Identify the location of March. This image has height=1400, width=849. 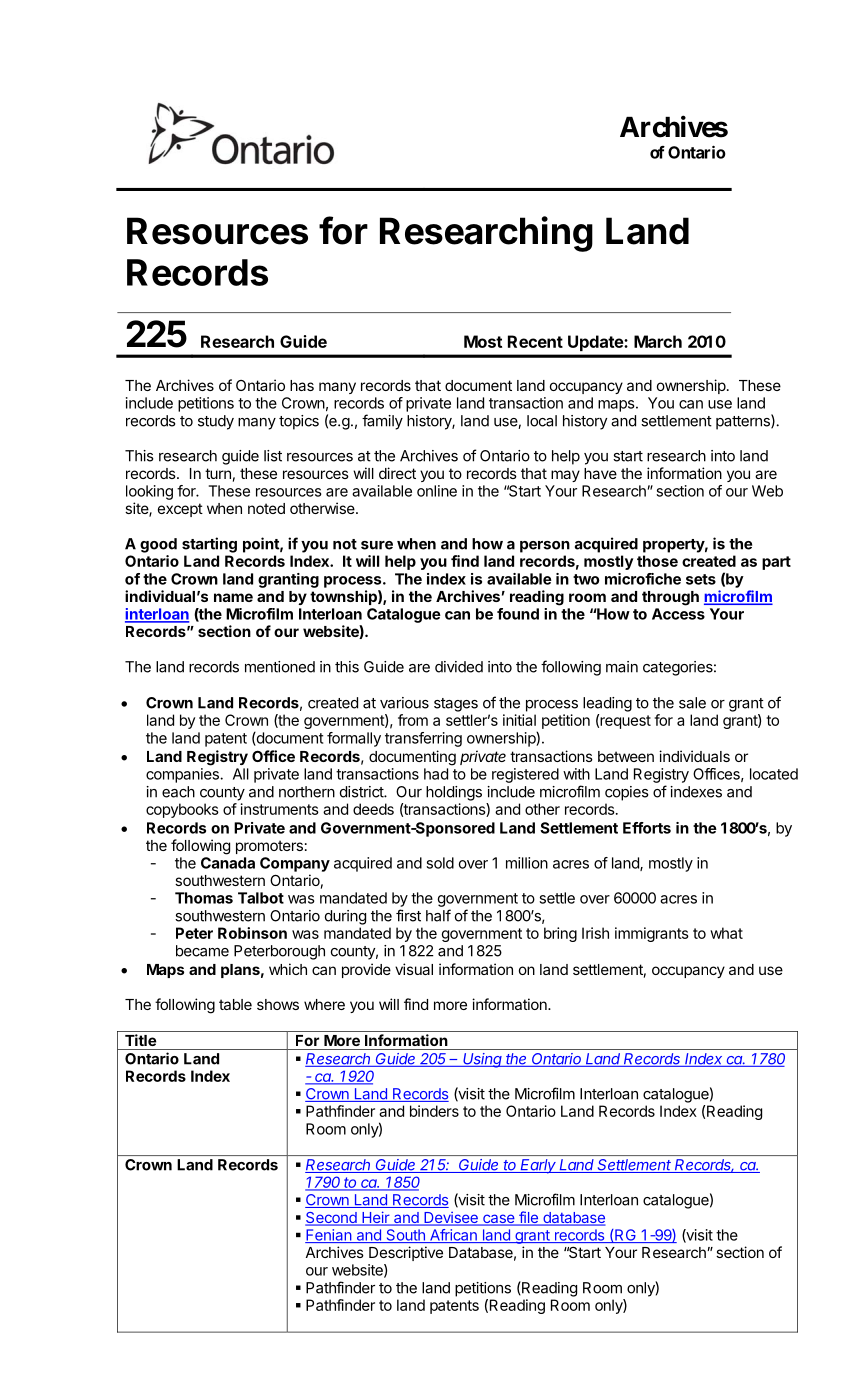
(658, 341).
